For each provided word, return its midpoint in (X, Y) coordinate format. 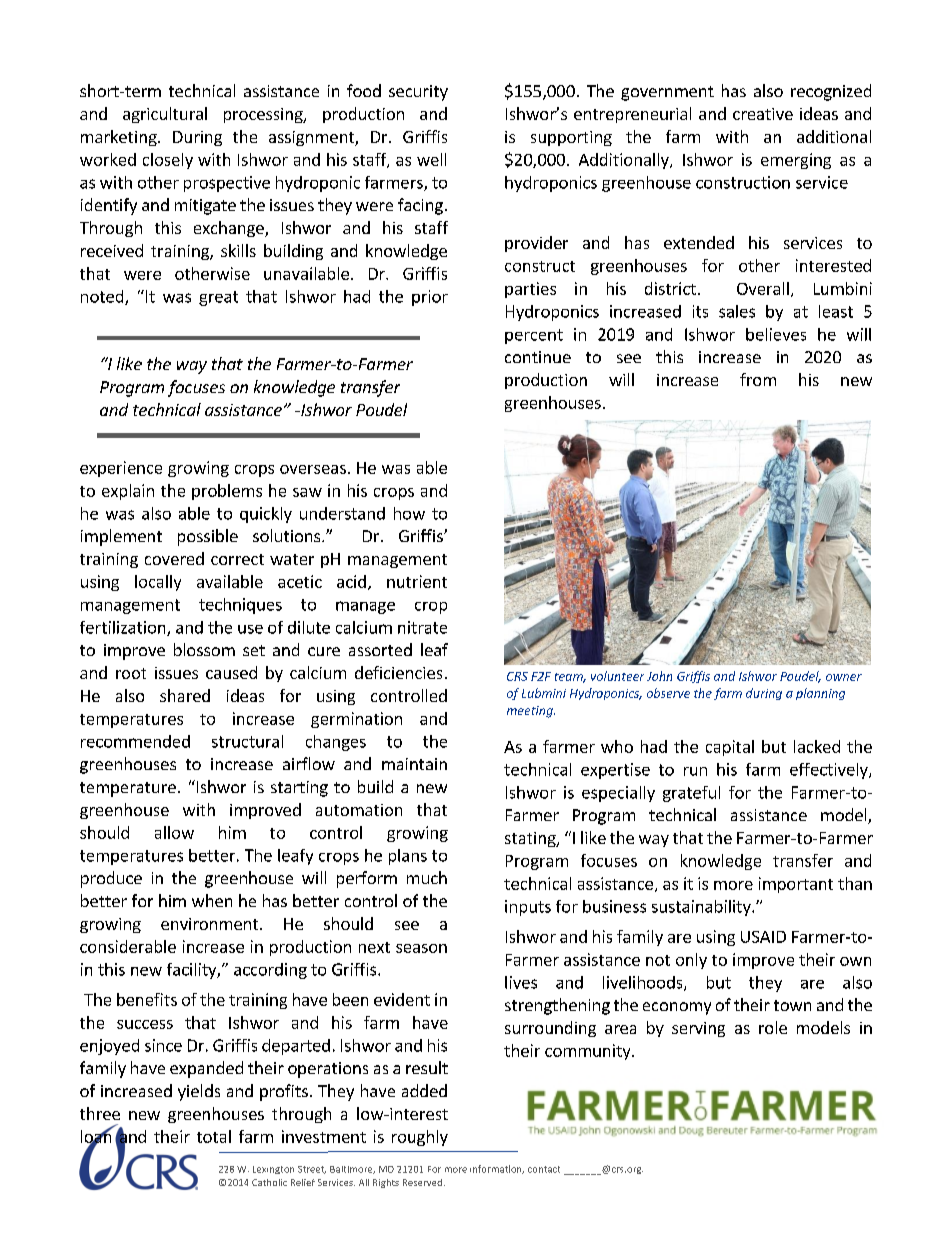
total (214, 1136)
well (431, 159)
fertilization (124, 628)
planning (820, 694)
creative (763, 114)
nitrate (422, 627)
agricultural (165, 115)
